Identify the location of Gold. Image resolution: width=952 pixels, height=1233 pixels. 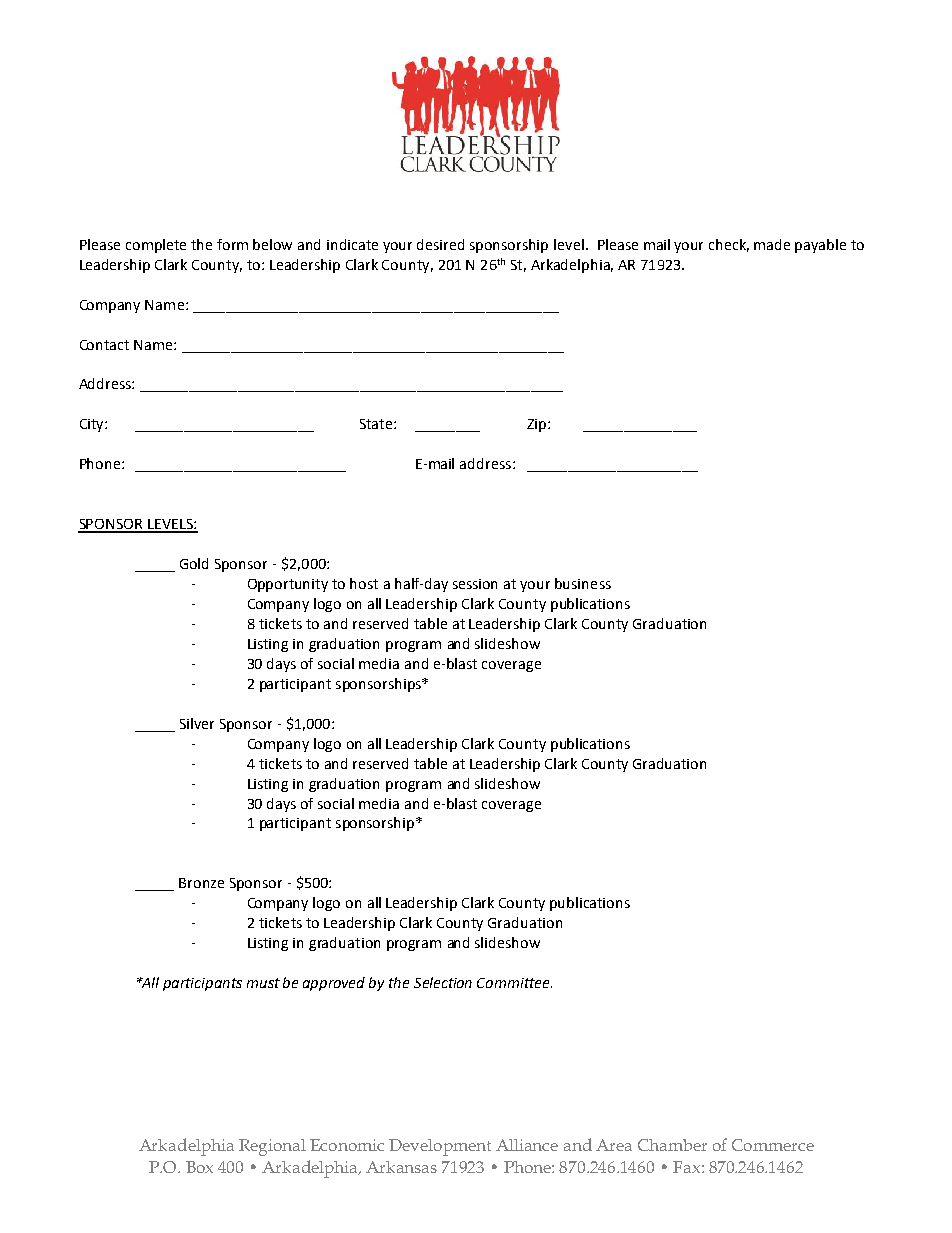
(194, 563).
